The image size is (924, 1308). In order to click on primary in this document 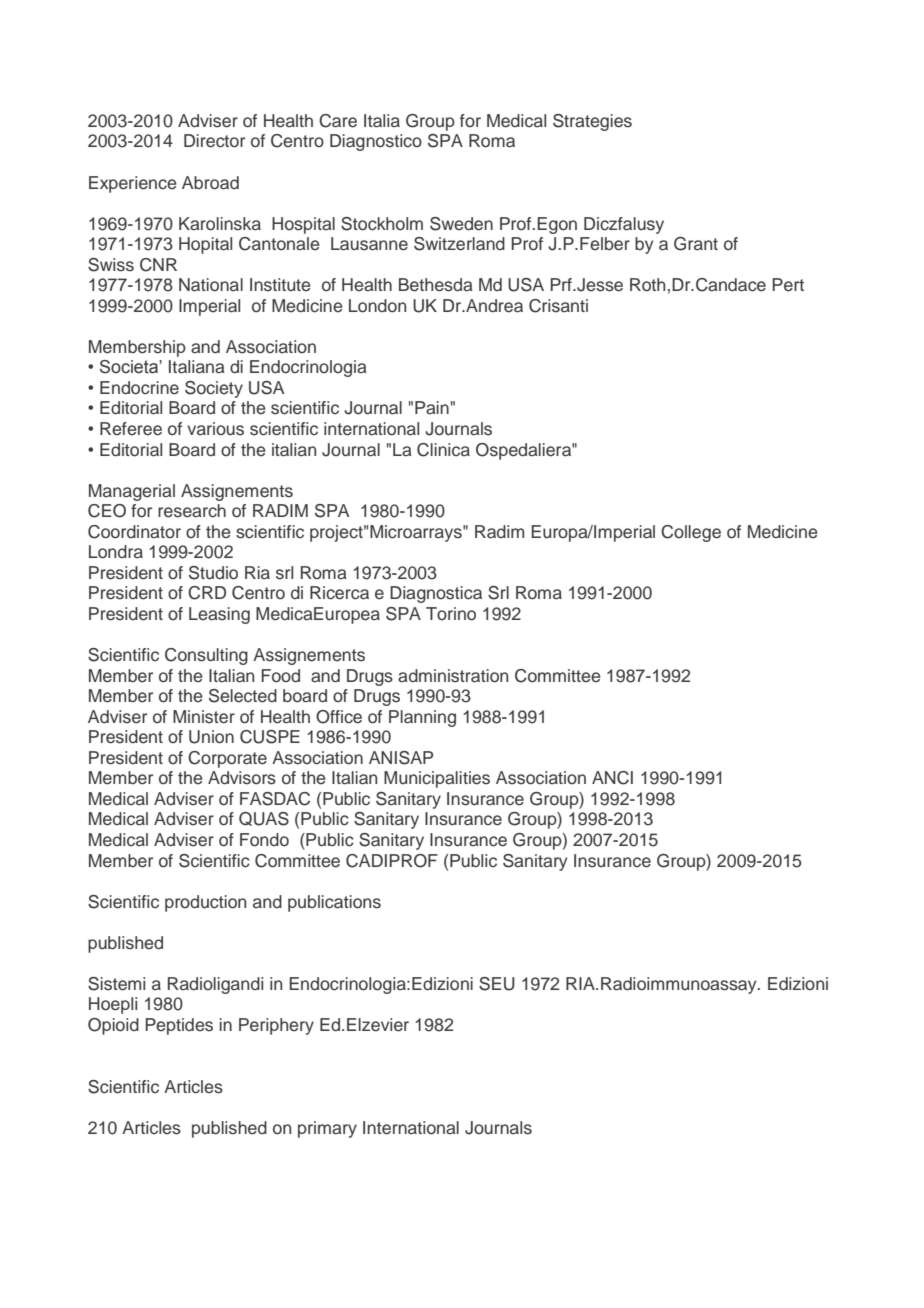, I will do `click(327, 1129)`.
